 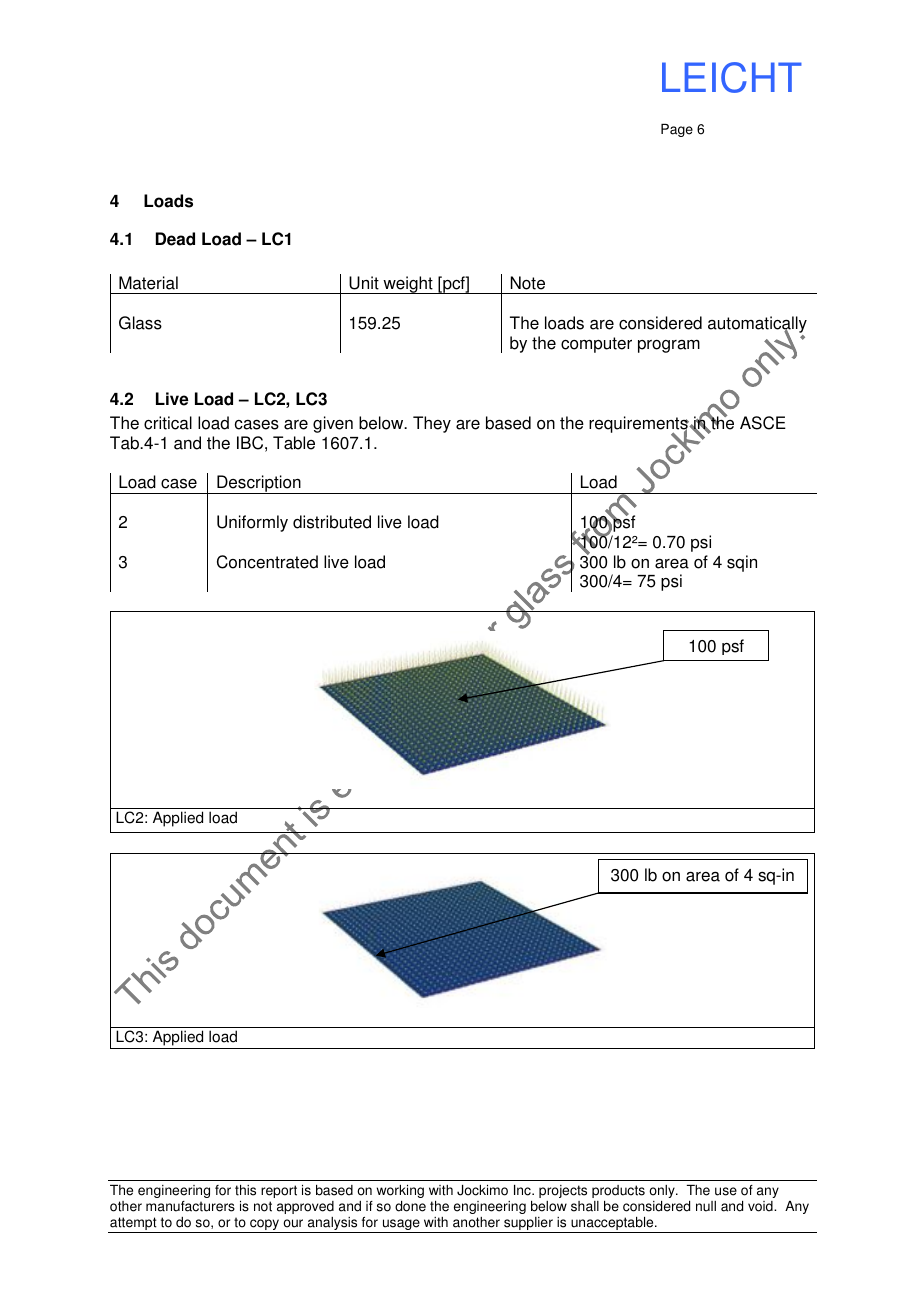 What do you see at coordinates (252, 523) in the screenshot?
I see `Uniformly` at bounding box center [252, 523].
